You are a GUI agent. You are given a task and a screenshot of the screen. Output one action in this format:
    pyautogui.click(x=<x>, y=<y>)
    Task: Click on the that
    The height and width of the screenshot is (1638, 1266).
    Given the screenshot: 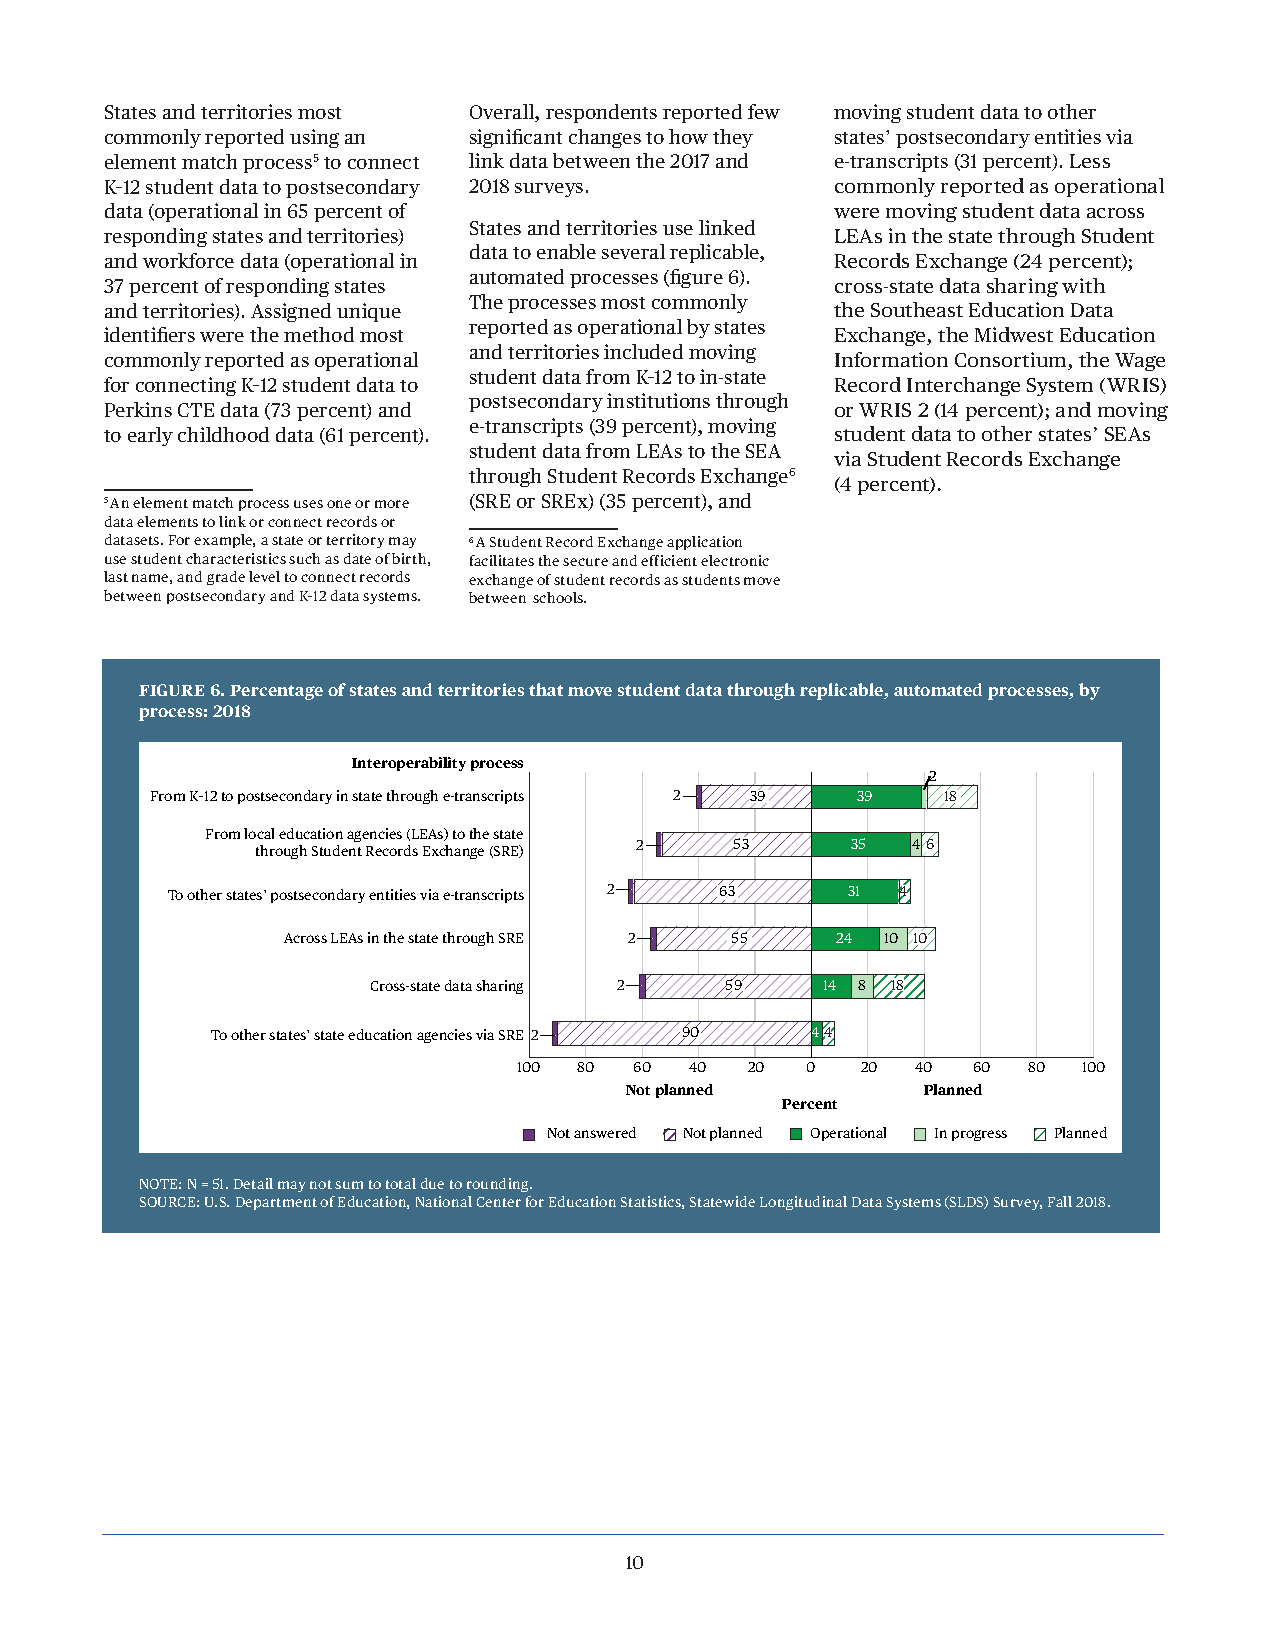 What is the action you would take?
    pyautogui.click(x=546, y=689)
